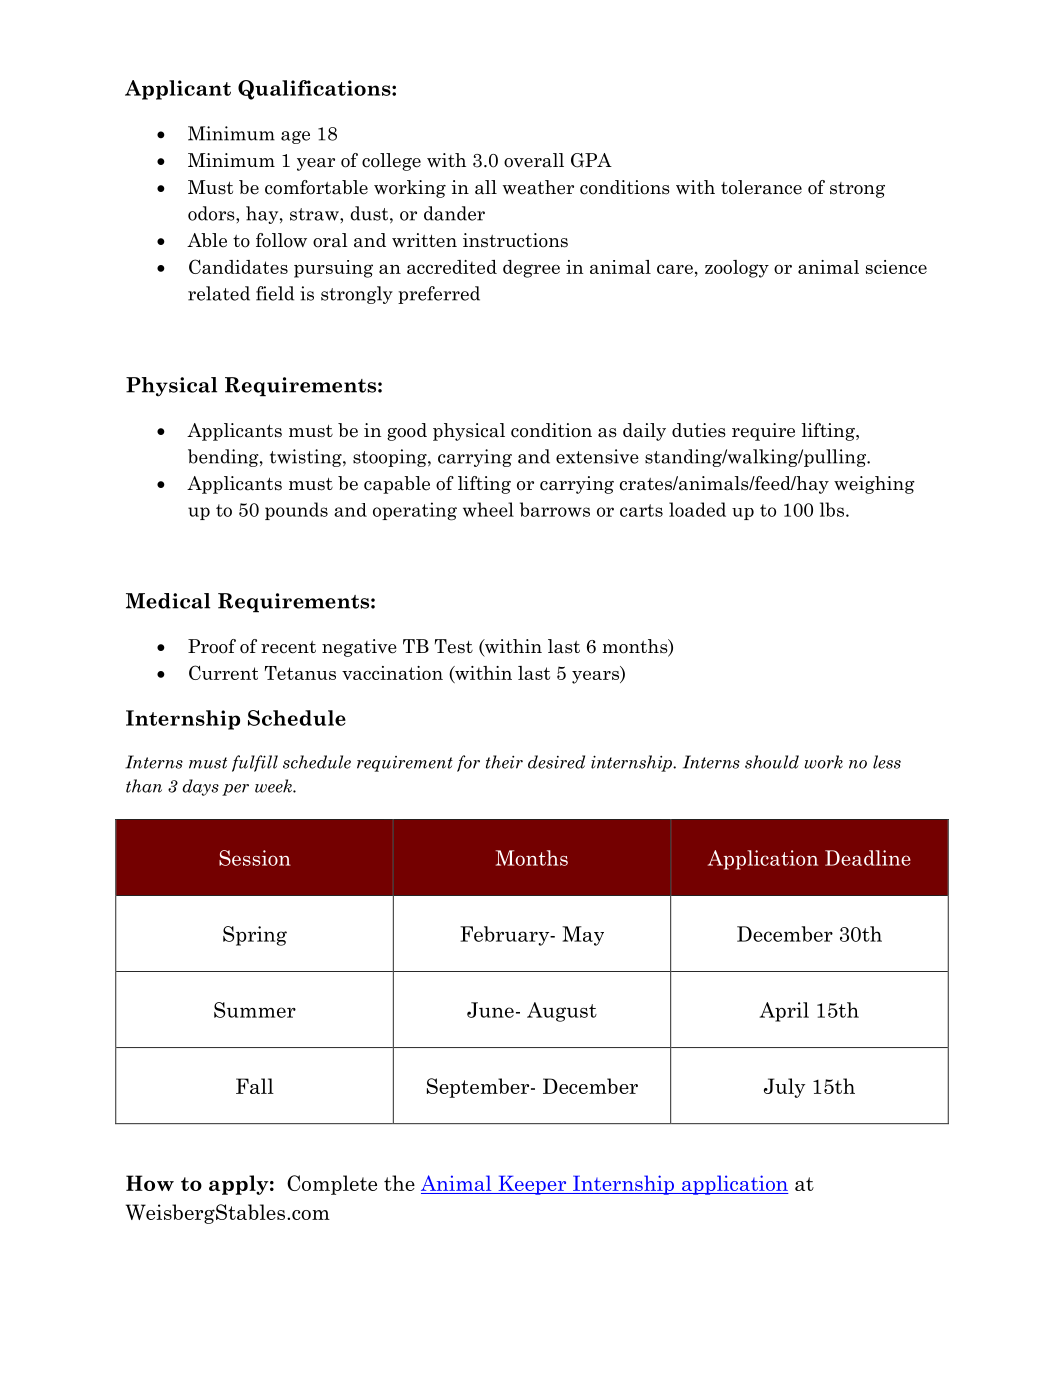 The height and width of the screenshot is (1376, 1064). I want to click on April, so click(784, 1012).
